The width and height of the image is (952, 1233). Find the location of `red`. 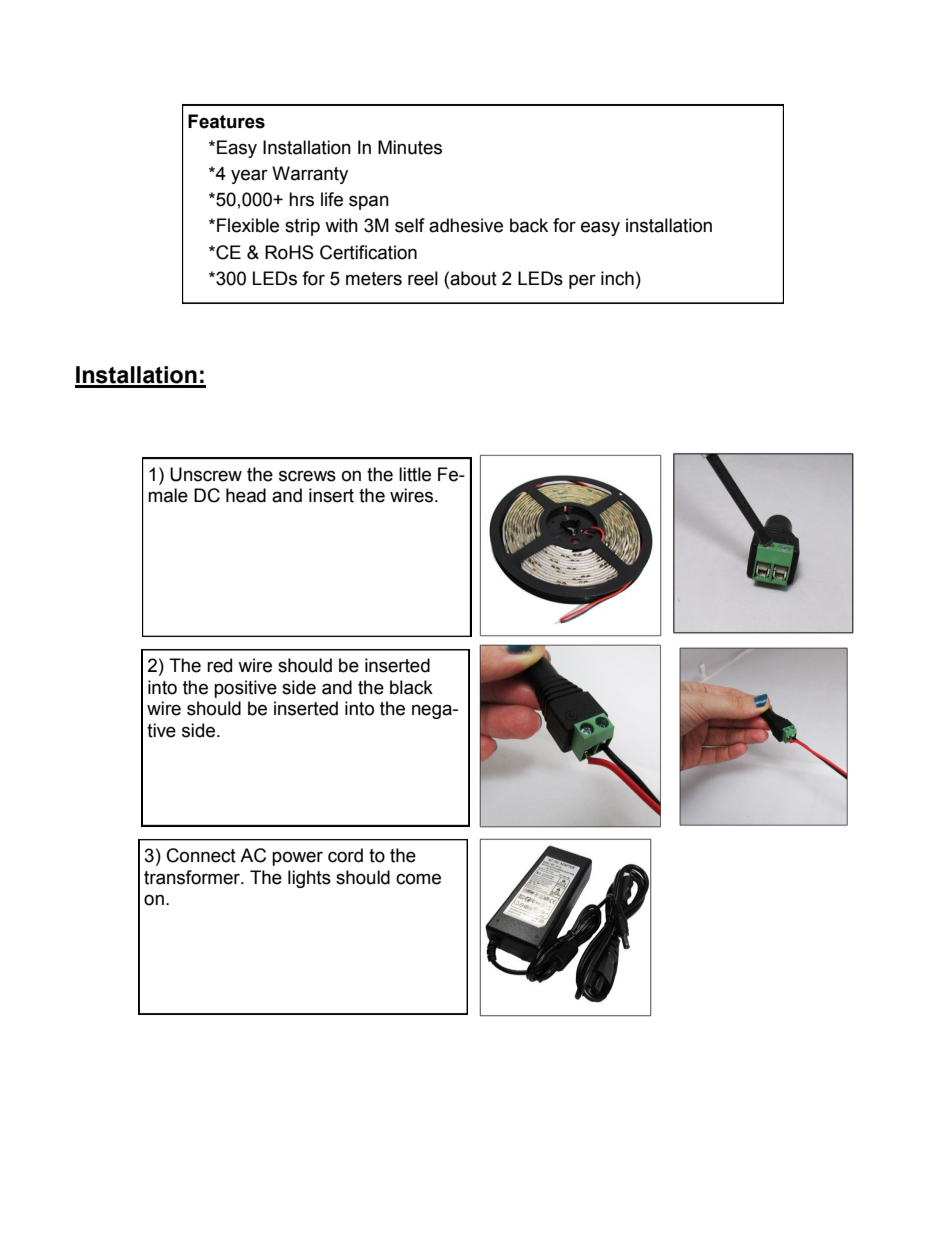

red is located at coordinates (219, 665).
